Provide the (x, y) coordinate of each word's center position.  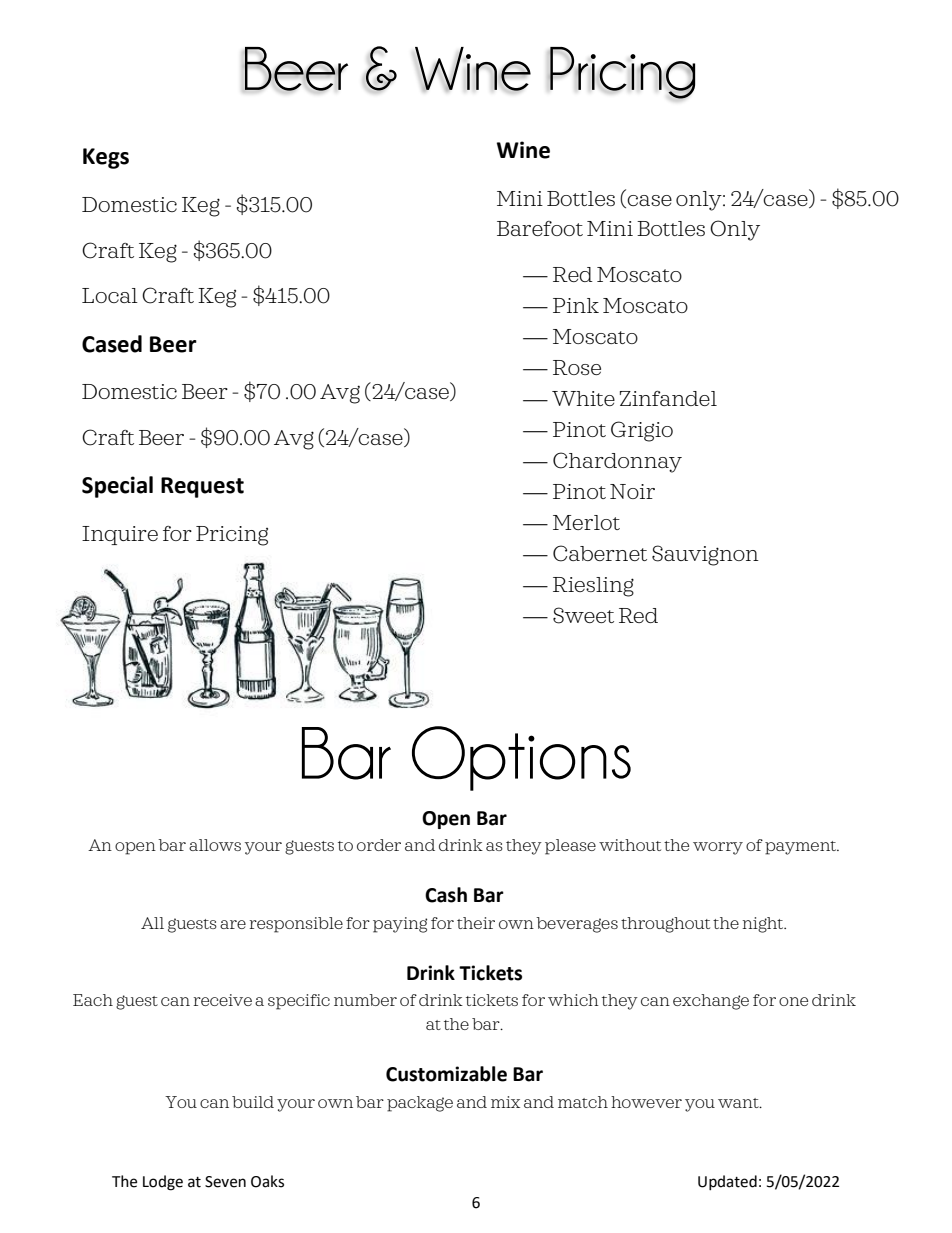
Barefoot (540, 228)
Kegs (106, 158)
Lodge (163, 1183)
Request (202, 487)
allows (215, 845)
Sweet (583, 615)
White (583, 398)
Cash (446, 895)
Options (521, 758)
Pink (576, 305)
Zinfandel (668, 398)
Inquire (120, 535)
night (764, 925)
